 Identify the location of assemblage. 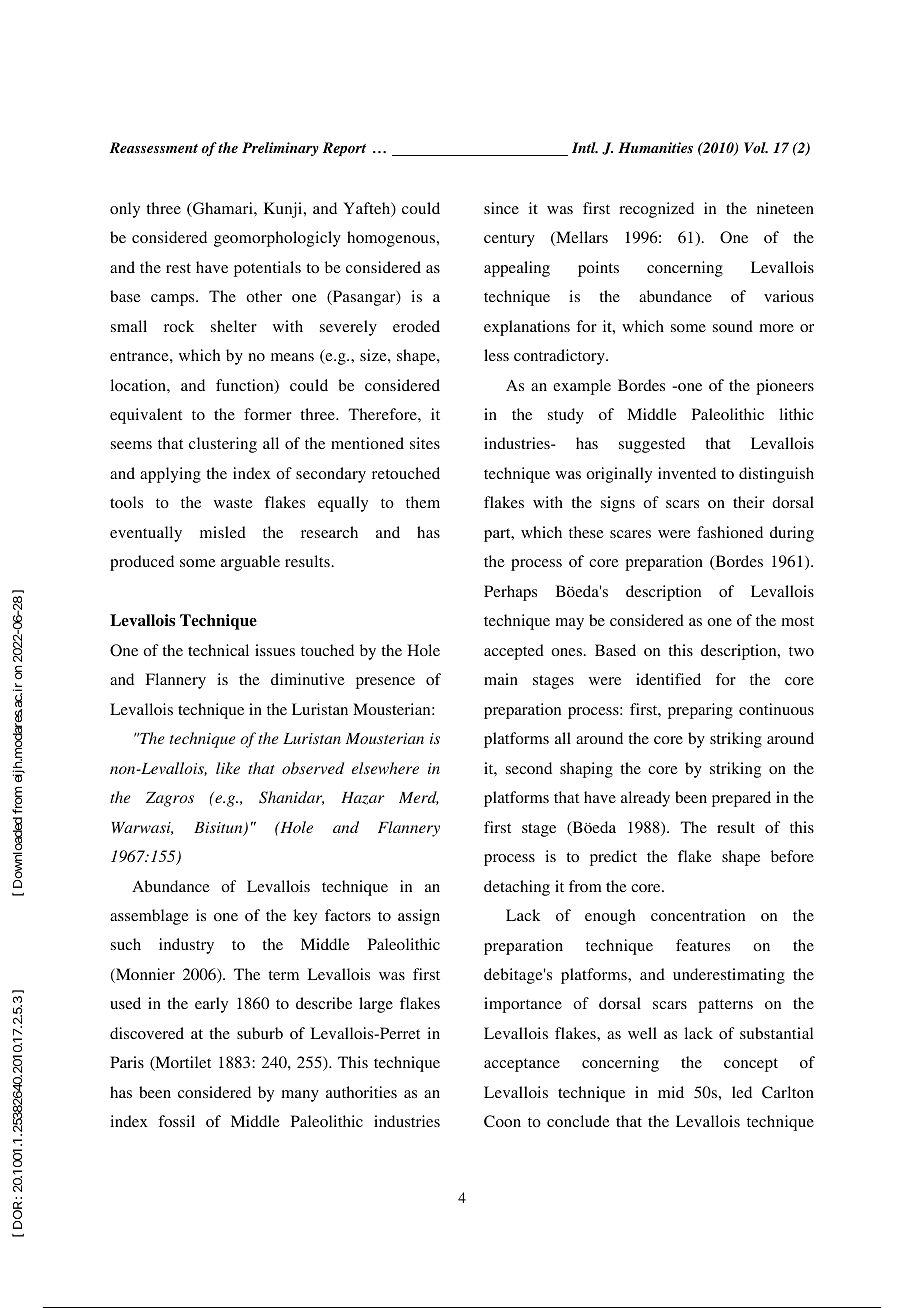
(149, 917).
